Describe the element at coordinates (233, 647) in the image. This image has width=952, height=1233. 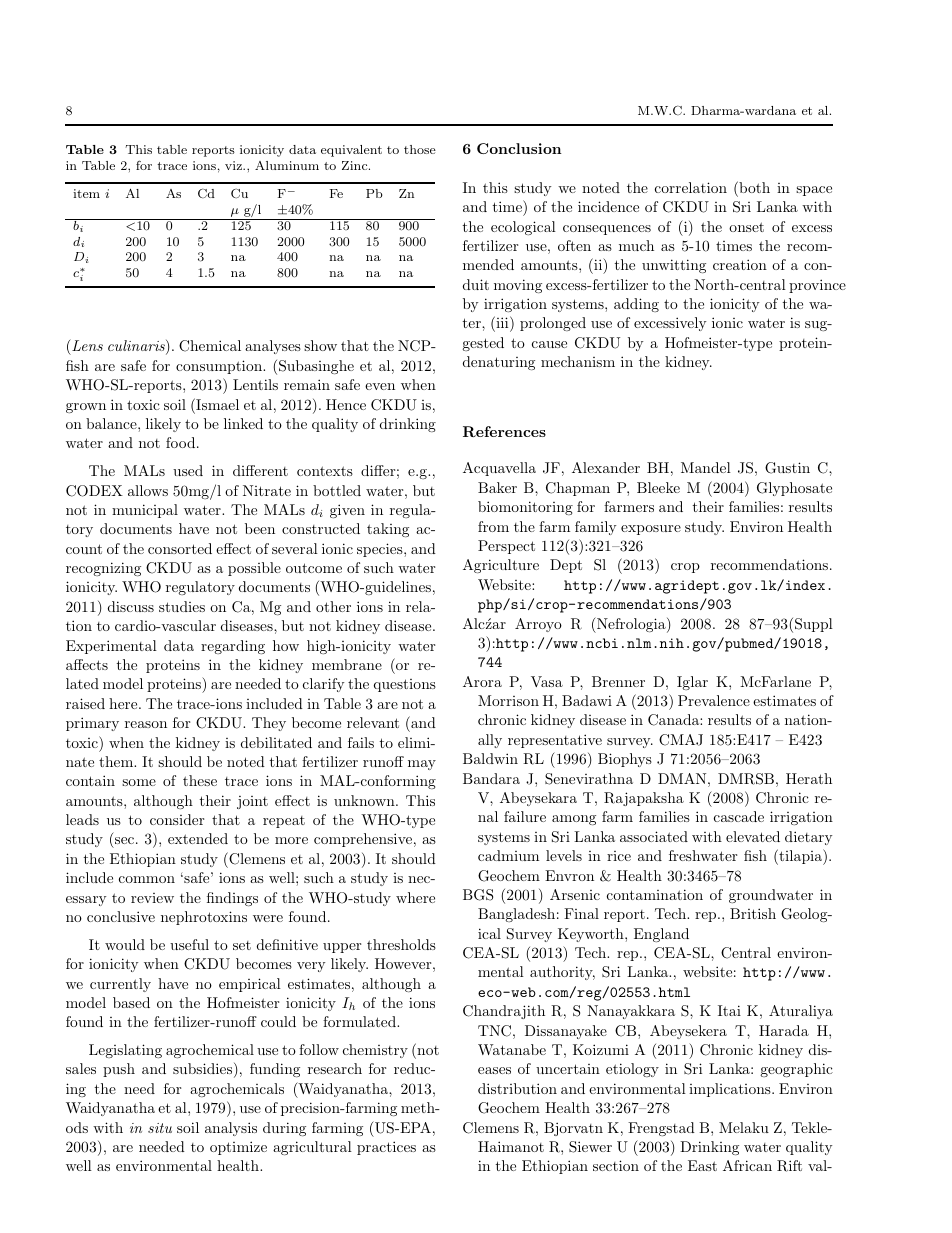
I see `regarding` at that location.
